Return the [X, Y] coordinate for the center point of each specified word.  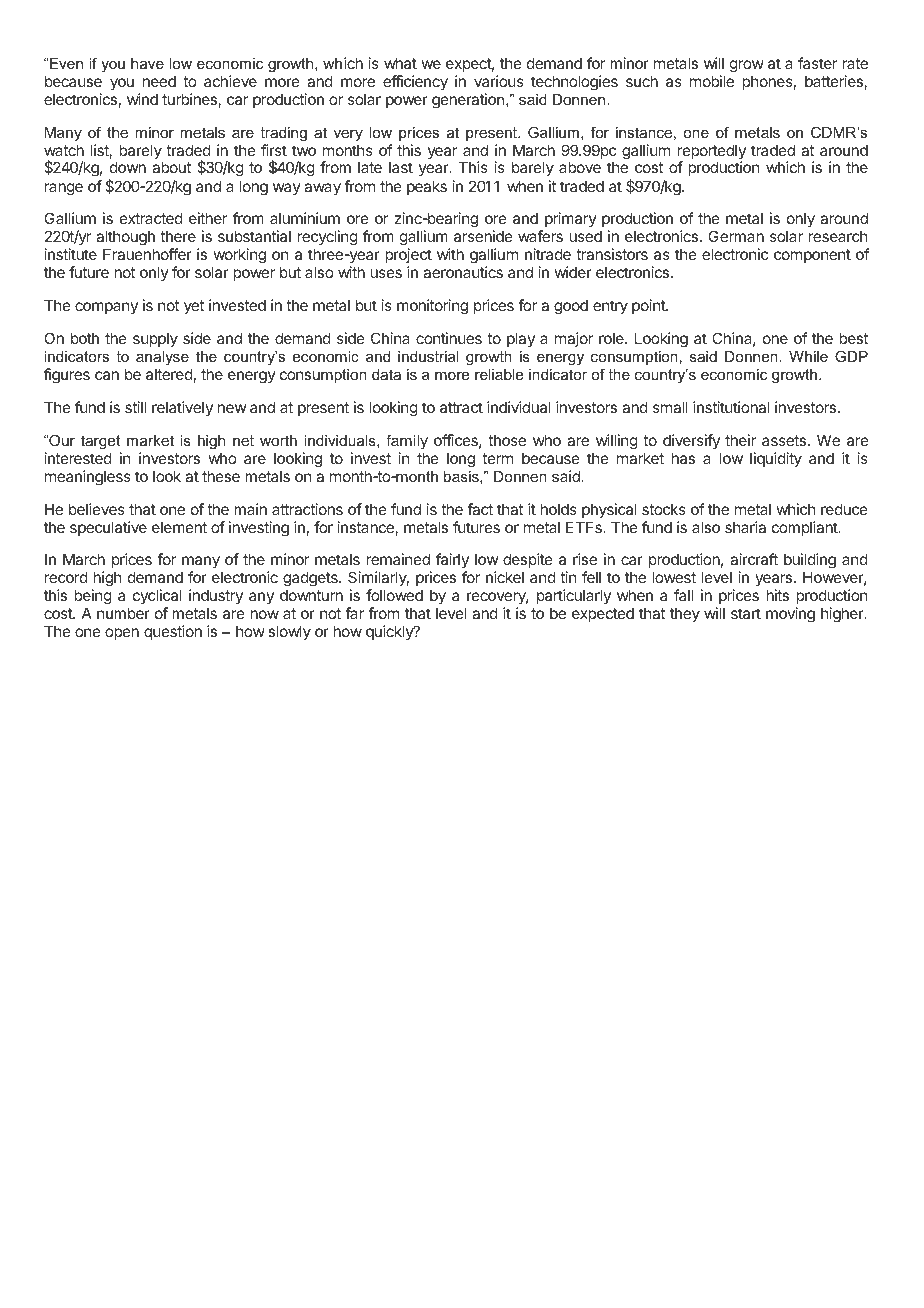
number [123, 613]
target [100, 442]
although [125, 239]
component [812, 256]
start [746, 613]
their [740, 440]
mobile [712, 81]
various [499, 81]
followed [394, 595]
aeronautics [463, 272]
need [159, 81]
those [507, 440]
